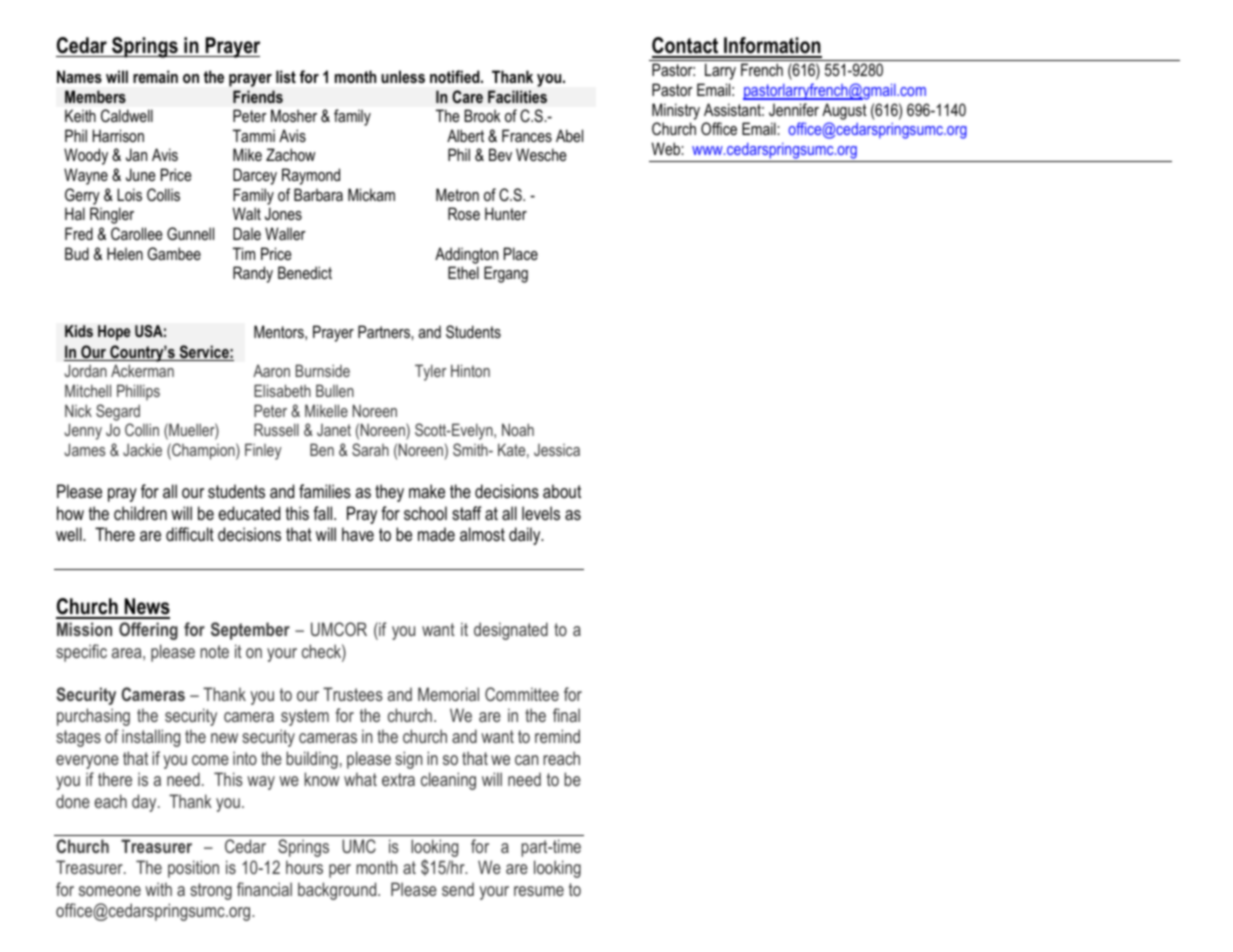  Describe the element at coordinates (566, 715) in the document. I see `final` at that location.
